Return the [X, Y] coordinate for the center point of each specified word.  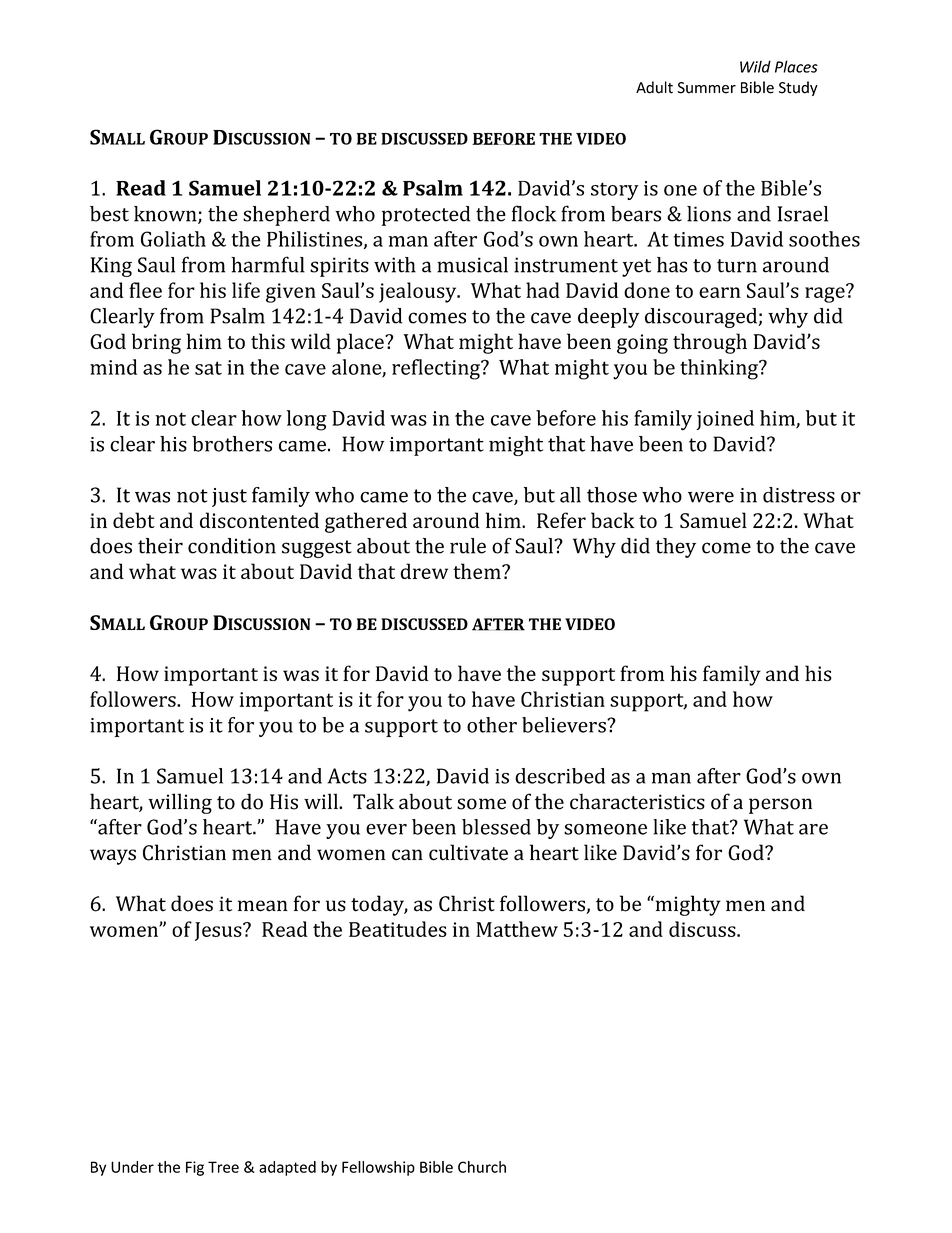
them [478, 571]
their [160, 546]
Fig [195, 1168]
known [166, 215]
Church [482, 1167]
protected [426, 216]
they [676, 548]
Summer [706, 88]
